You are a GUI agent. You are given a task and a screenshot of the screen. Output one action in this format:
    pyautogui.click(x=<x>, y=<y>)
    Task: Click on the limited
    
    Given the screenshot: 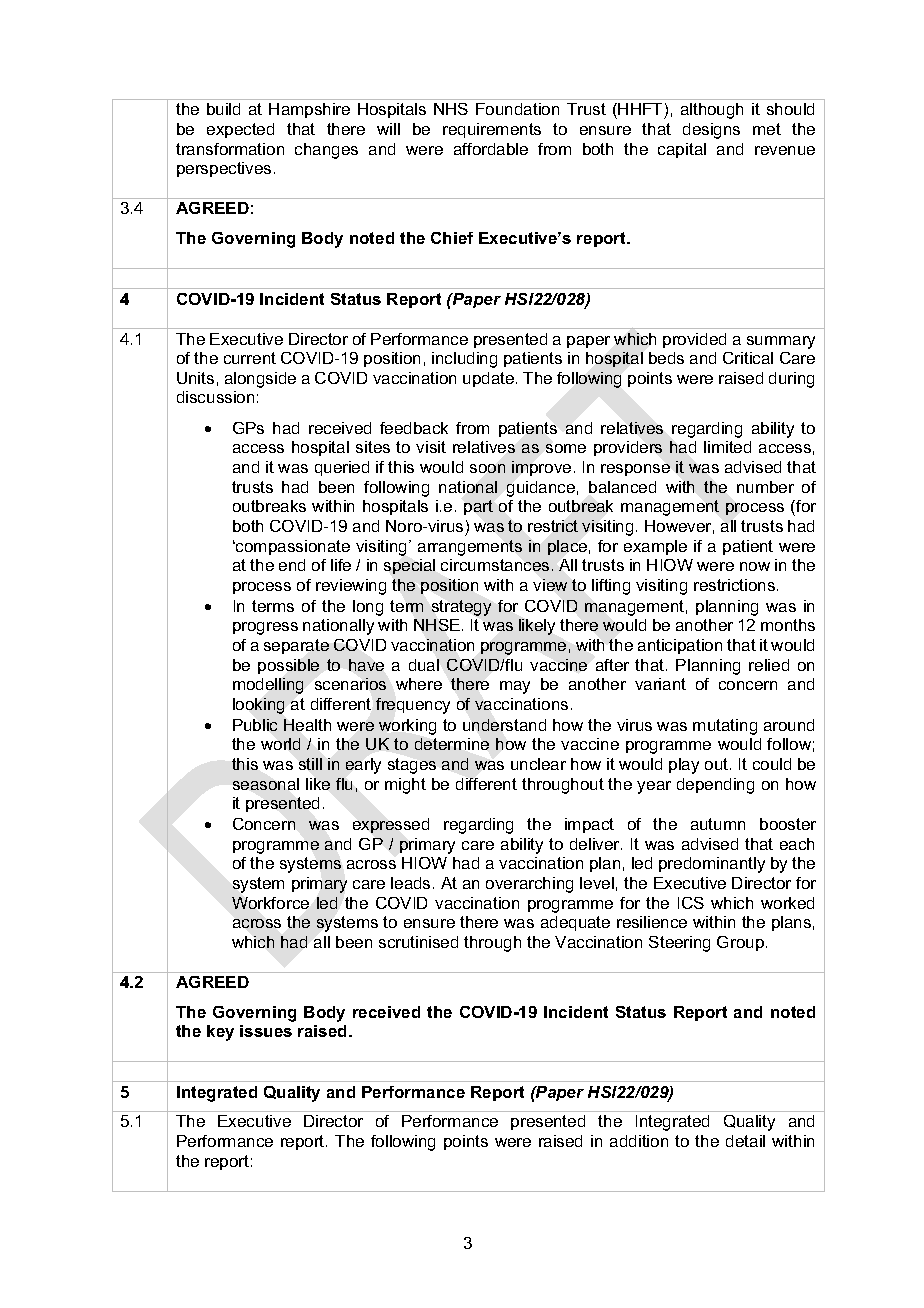 What is the action you would take?
    pyautogui.click(x=727, y=447)
